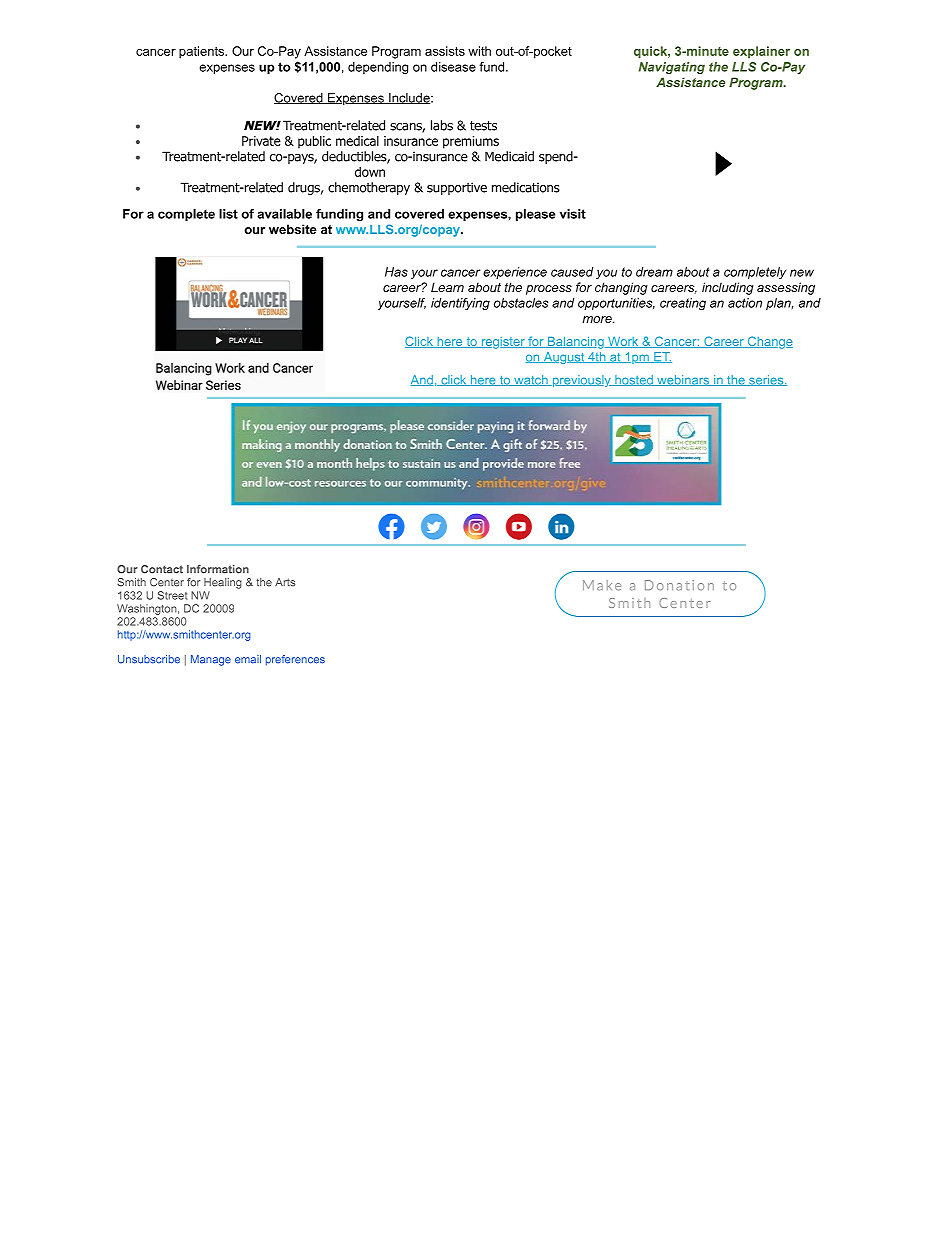 The image size is (952, 1233). Describe the element at coordinates (211, 660) in the page. I see `Manage` at that location.
